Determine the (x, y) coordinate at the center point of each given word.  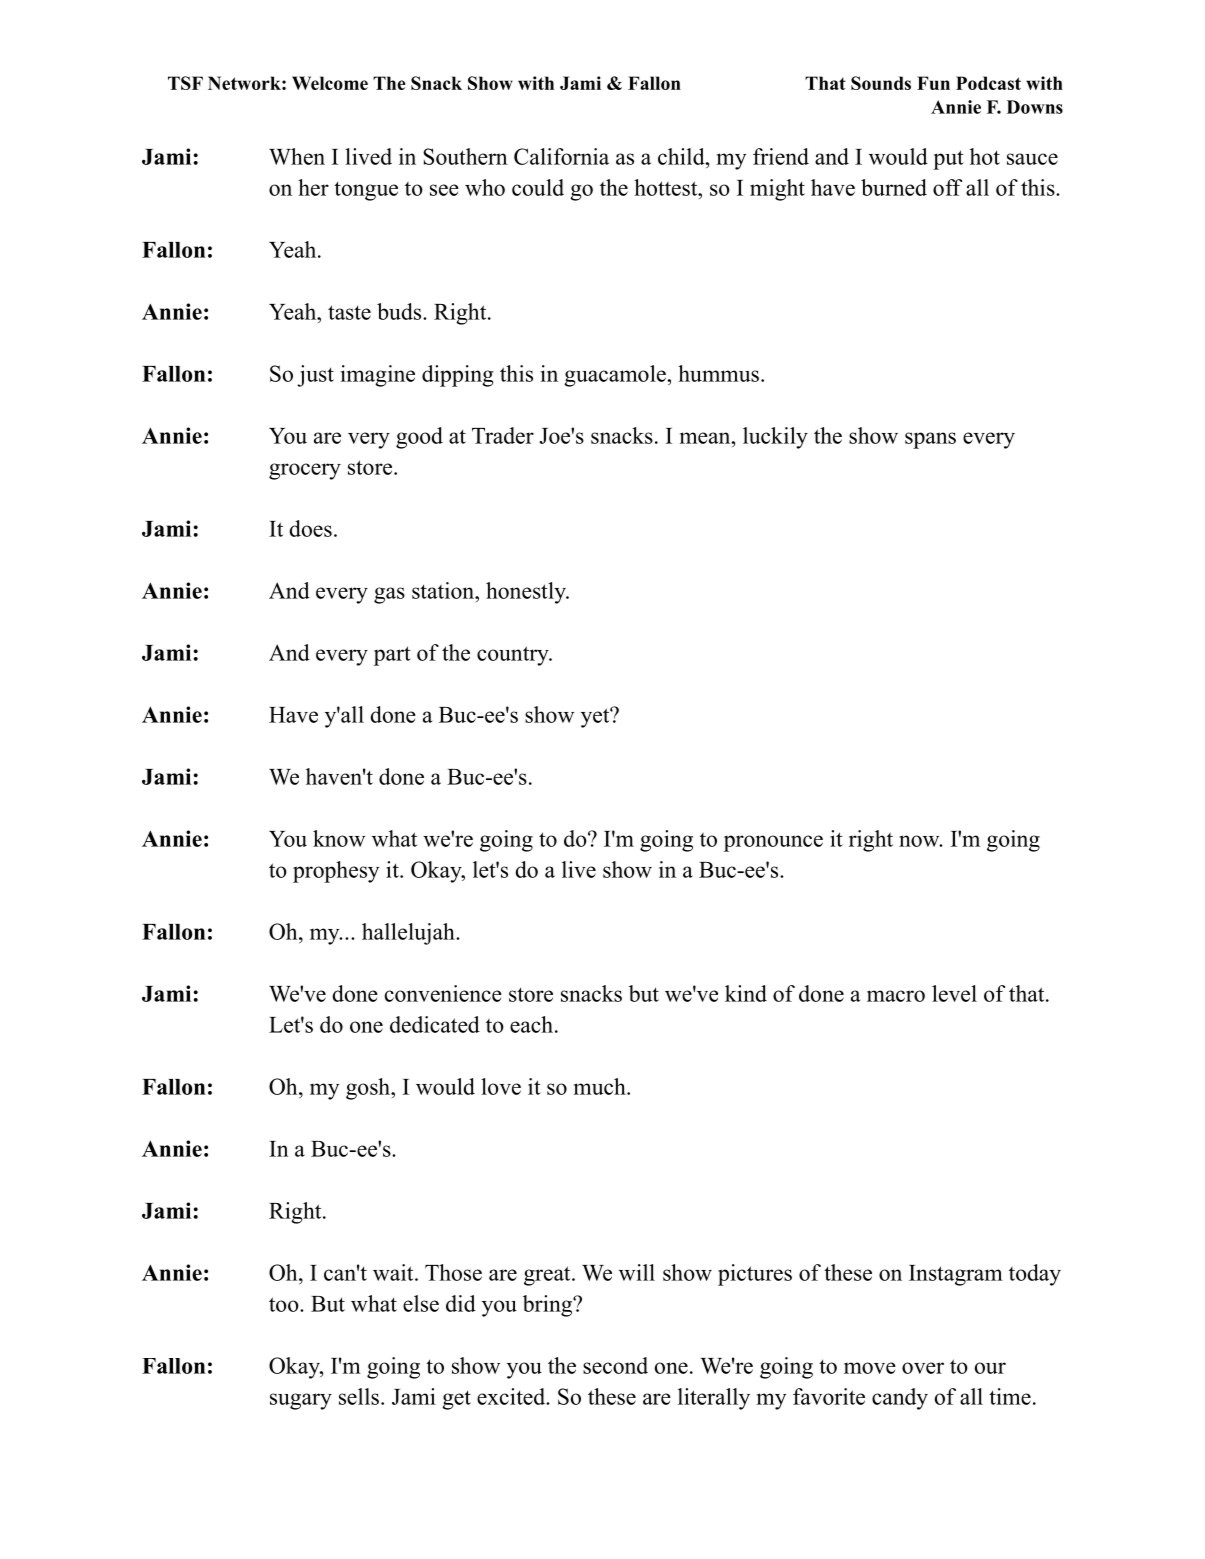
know (339, 838)
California (561, 156)
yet (596, 718)
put (948, 160)
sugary (301, 1401)
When (297, 156)
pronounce (773, 843)
